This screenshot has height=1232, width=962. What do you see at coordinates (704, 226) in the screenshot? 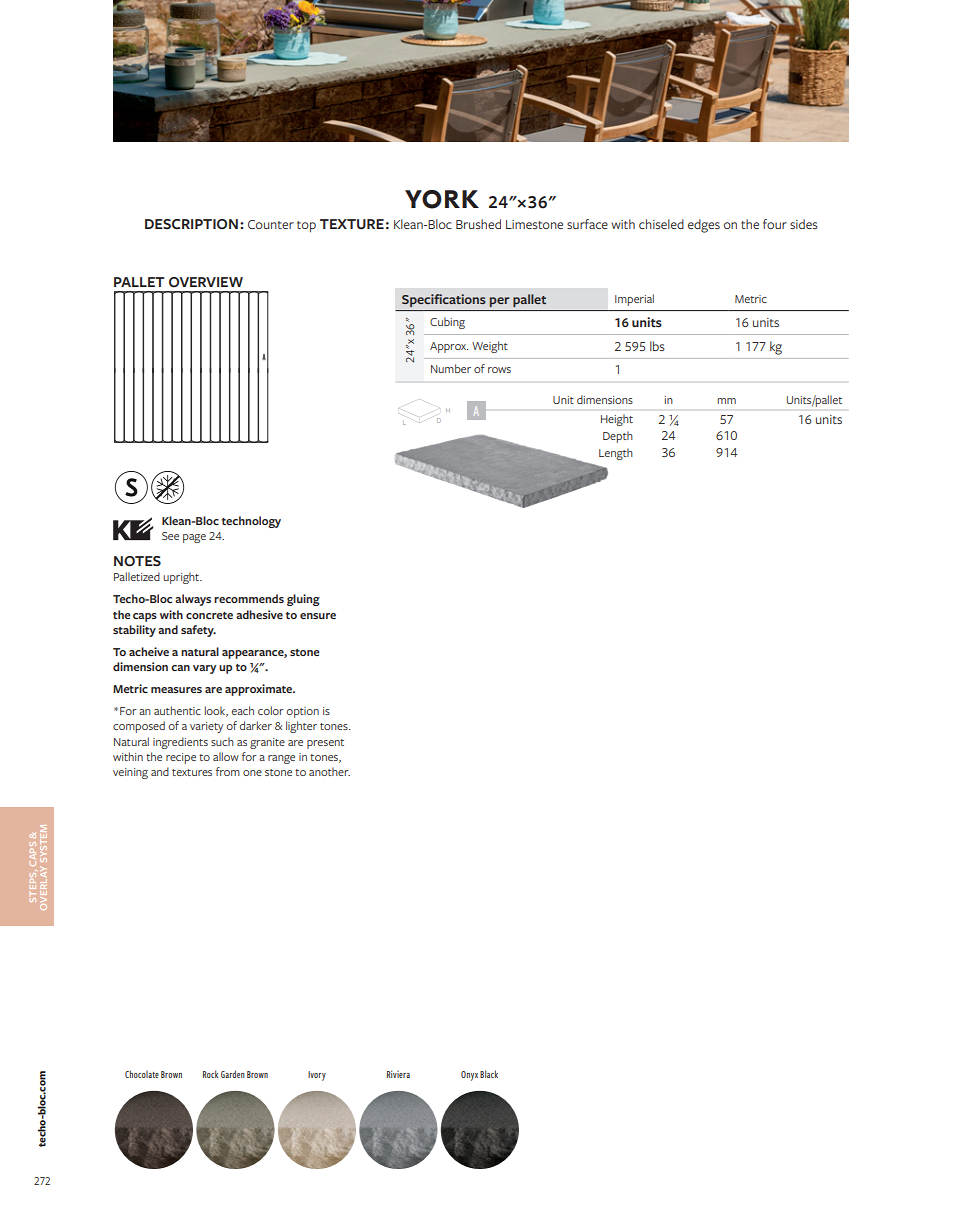
I see `edges` at bounding box center [704, 226].
